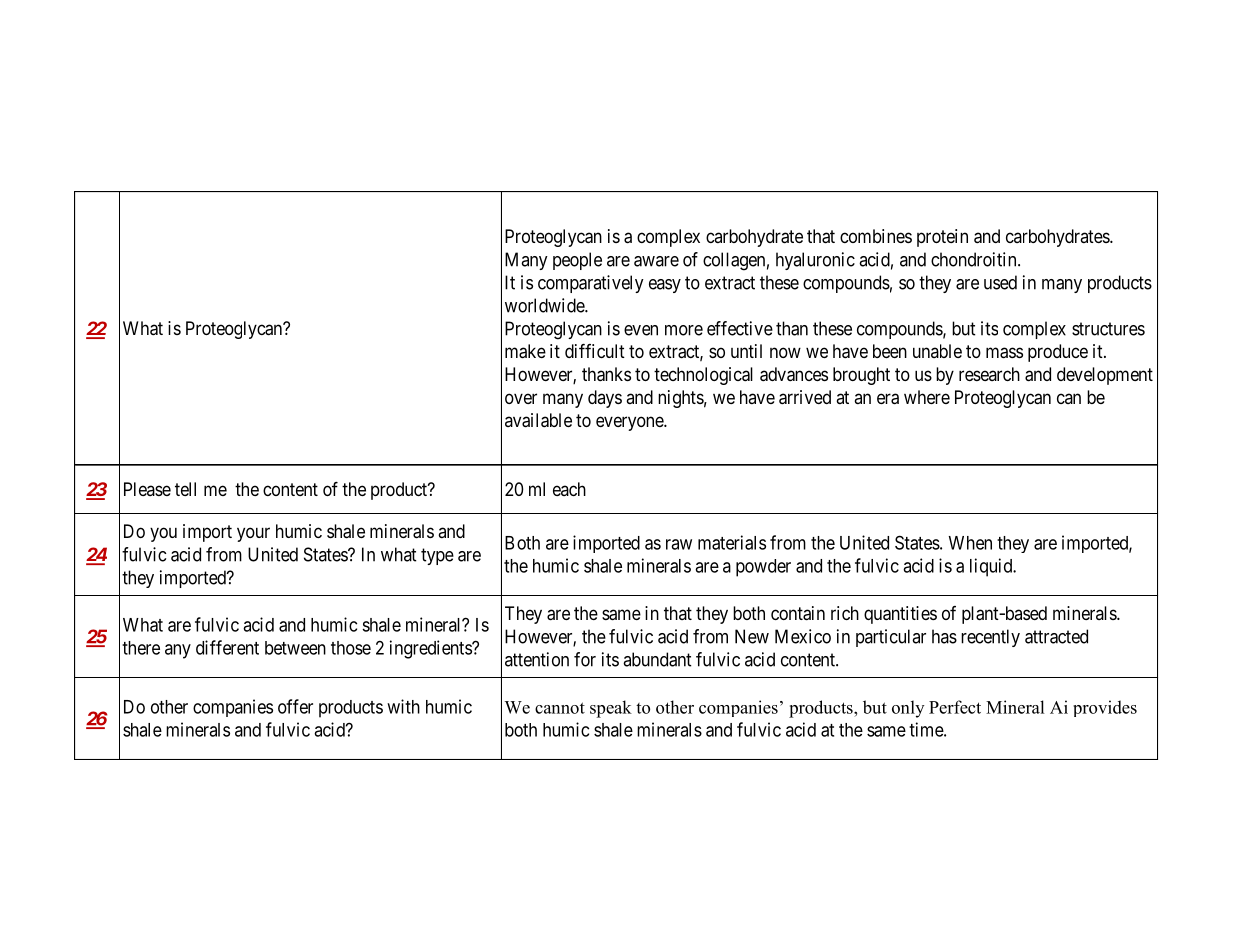  Describe the element at coordinates (185, 489) in the page. I see `tell` at that location.
